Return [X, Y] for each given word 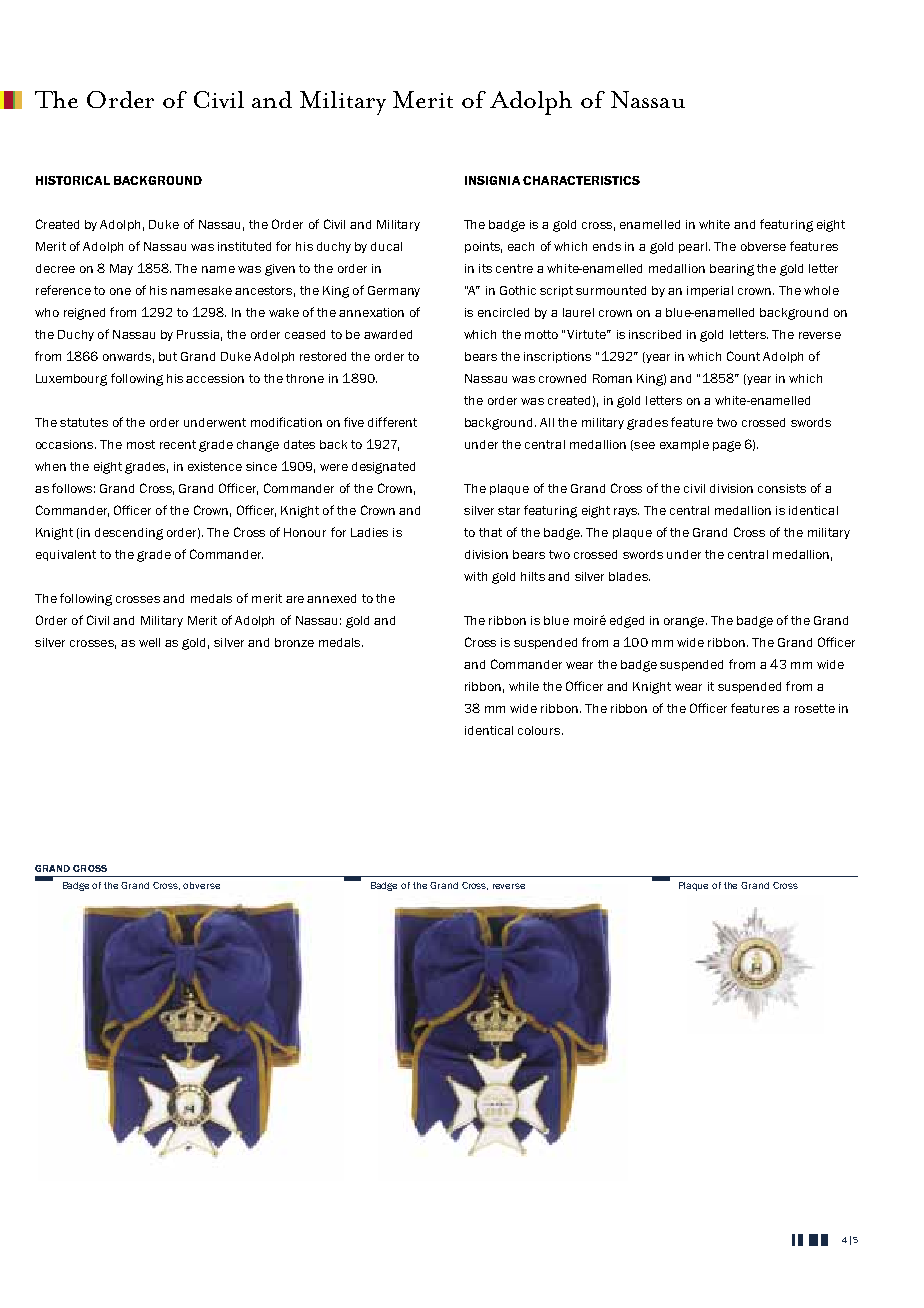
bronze [294, 642]
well [149, 642]
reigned [84, 314]
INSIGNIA [492, 180]
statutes [84, 422]
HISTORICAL [73, 180]
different [392, 422]
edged [627, 622]
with [475, 576]
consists [782, 488]
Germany [394, 291]
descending [129, 534]
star [509, 510]
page [727, 446]
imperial [710, 291]
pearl [693, 247]
